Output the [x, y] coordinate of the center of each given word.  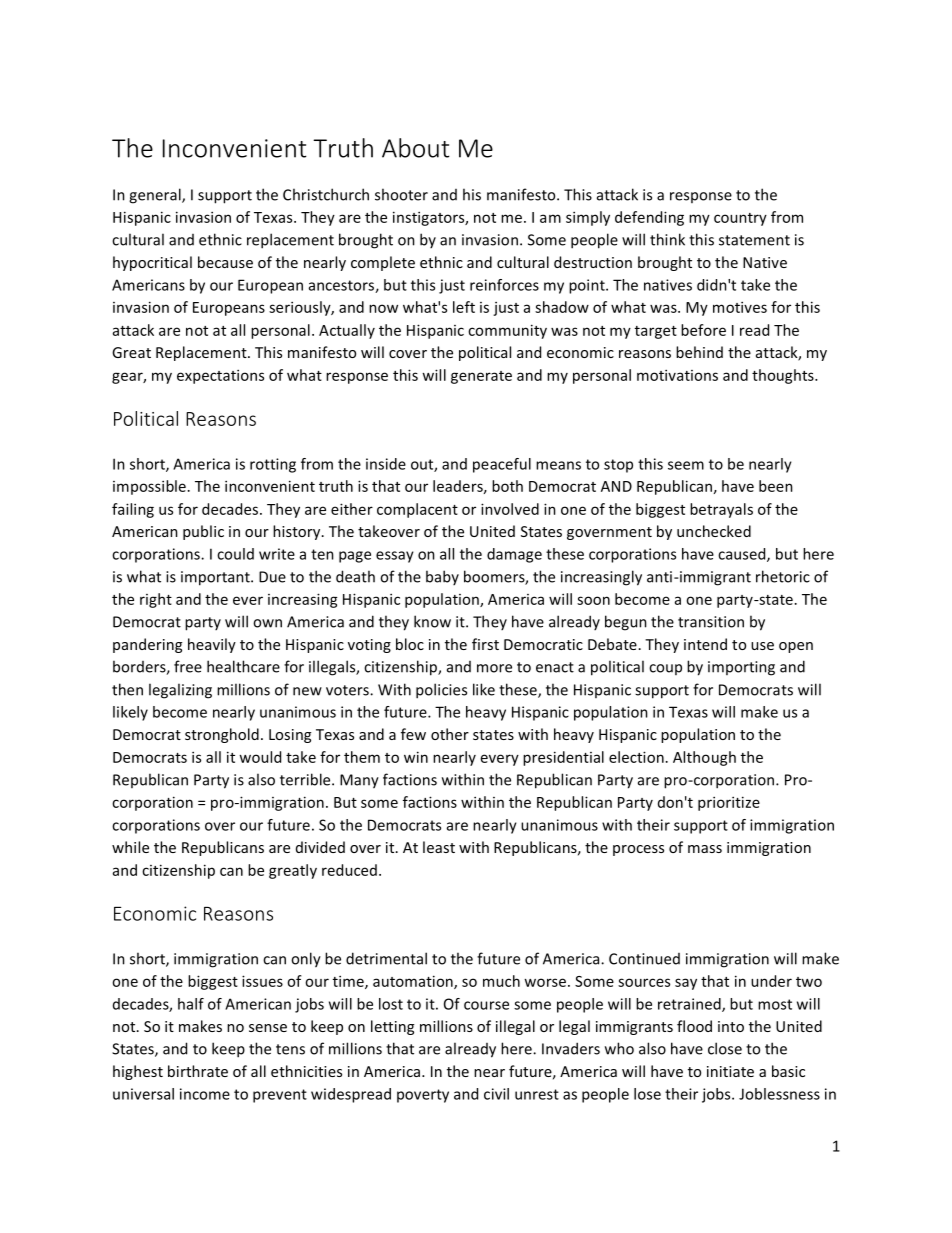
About [416, 148]
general [156, 196]
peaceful [502, 465]
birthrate [198, 1071]
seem [686, 465]
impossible [149, 487]
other [450, 734]
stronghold [222, 735]
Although [704, 758]
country [740, 219]
